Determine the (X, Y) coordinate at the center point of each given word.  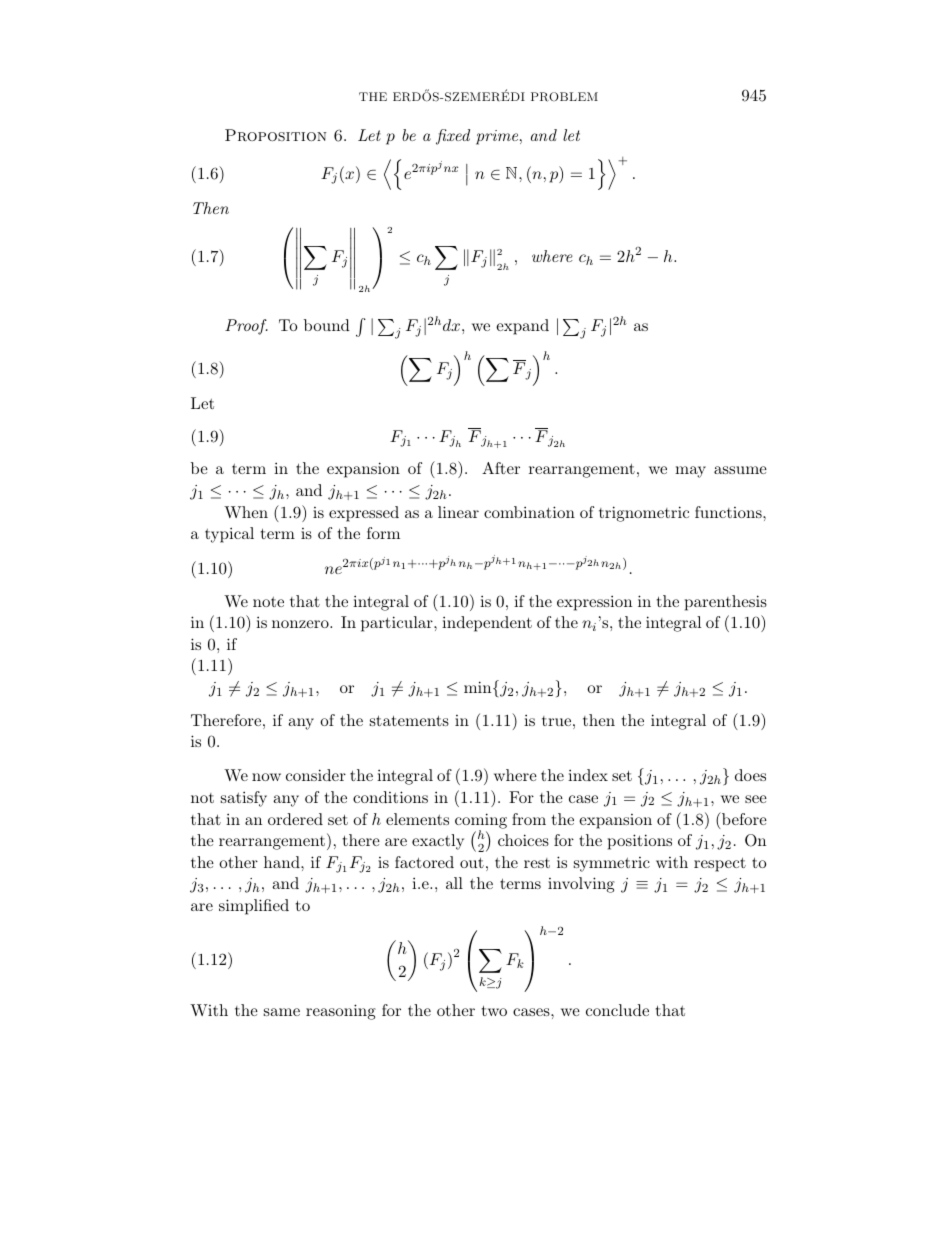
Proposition (276, 135)
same (282, 1012)
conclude (617, 1010)
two (494, 1010)
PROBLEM (564, 97)
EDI (512, 95)
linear (458, 512)
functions (729, 512)
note (268, 602)
